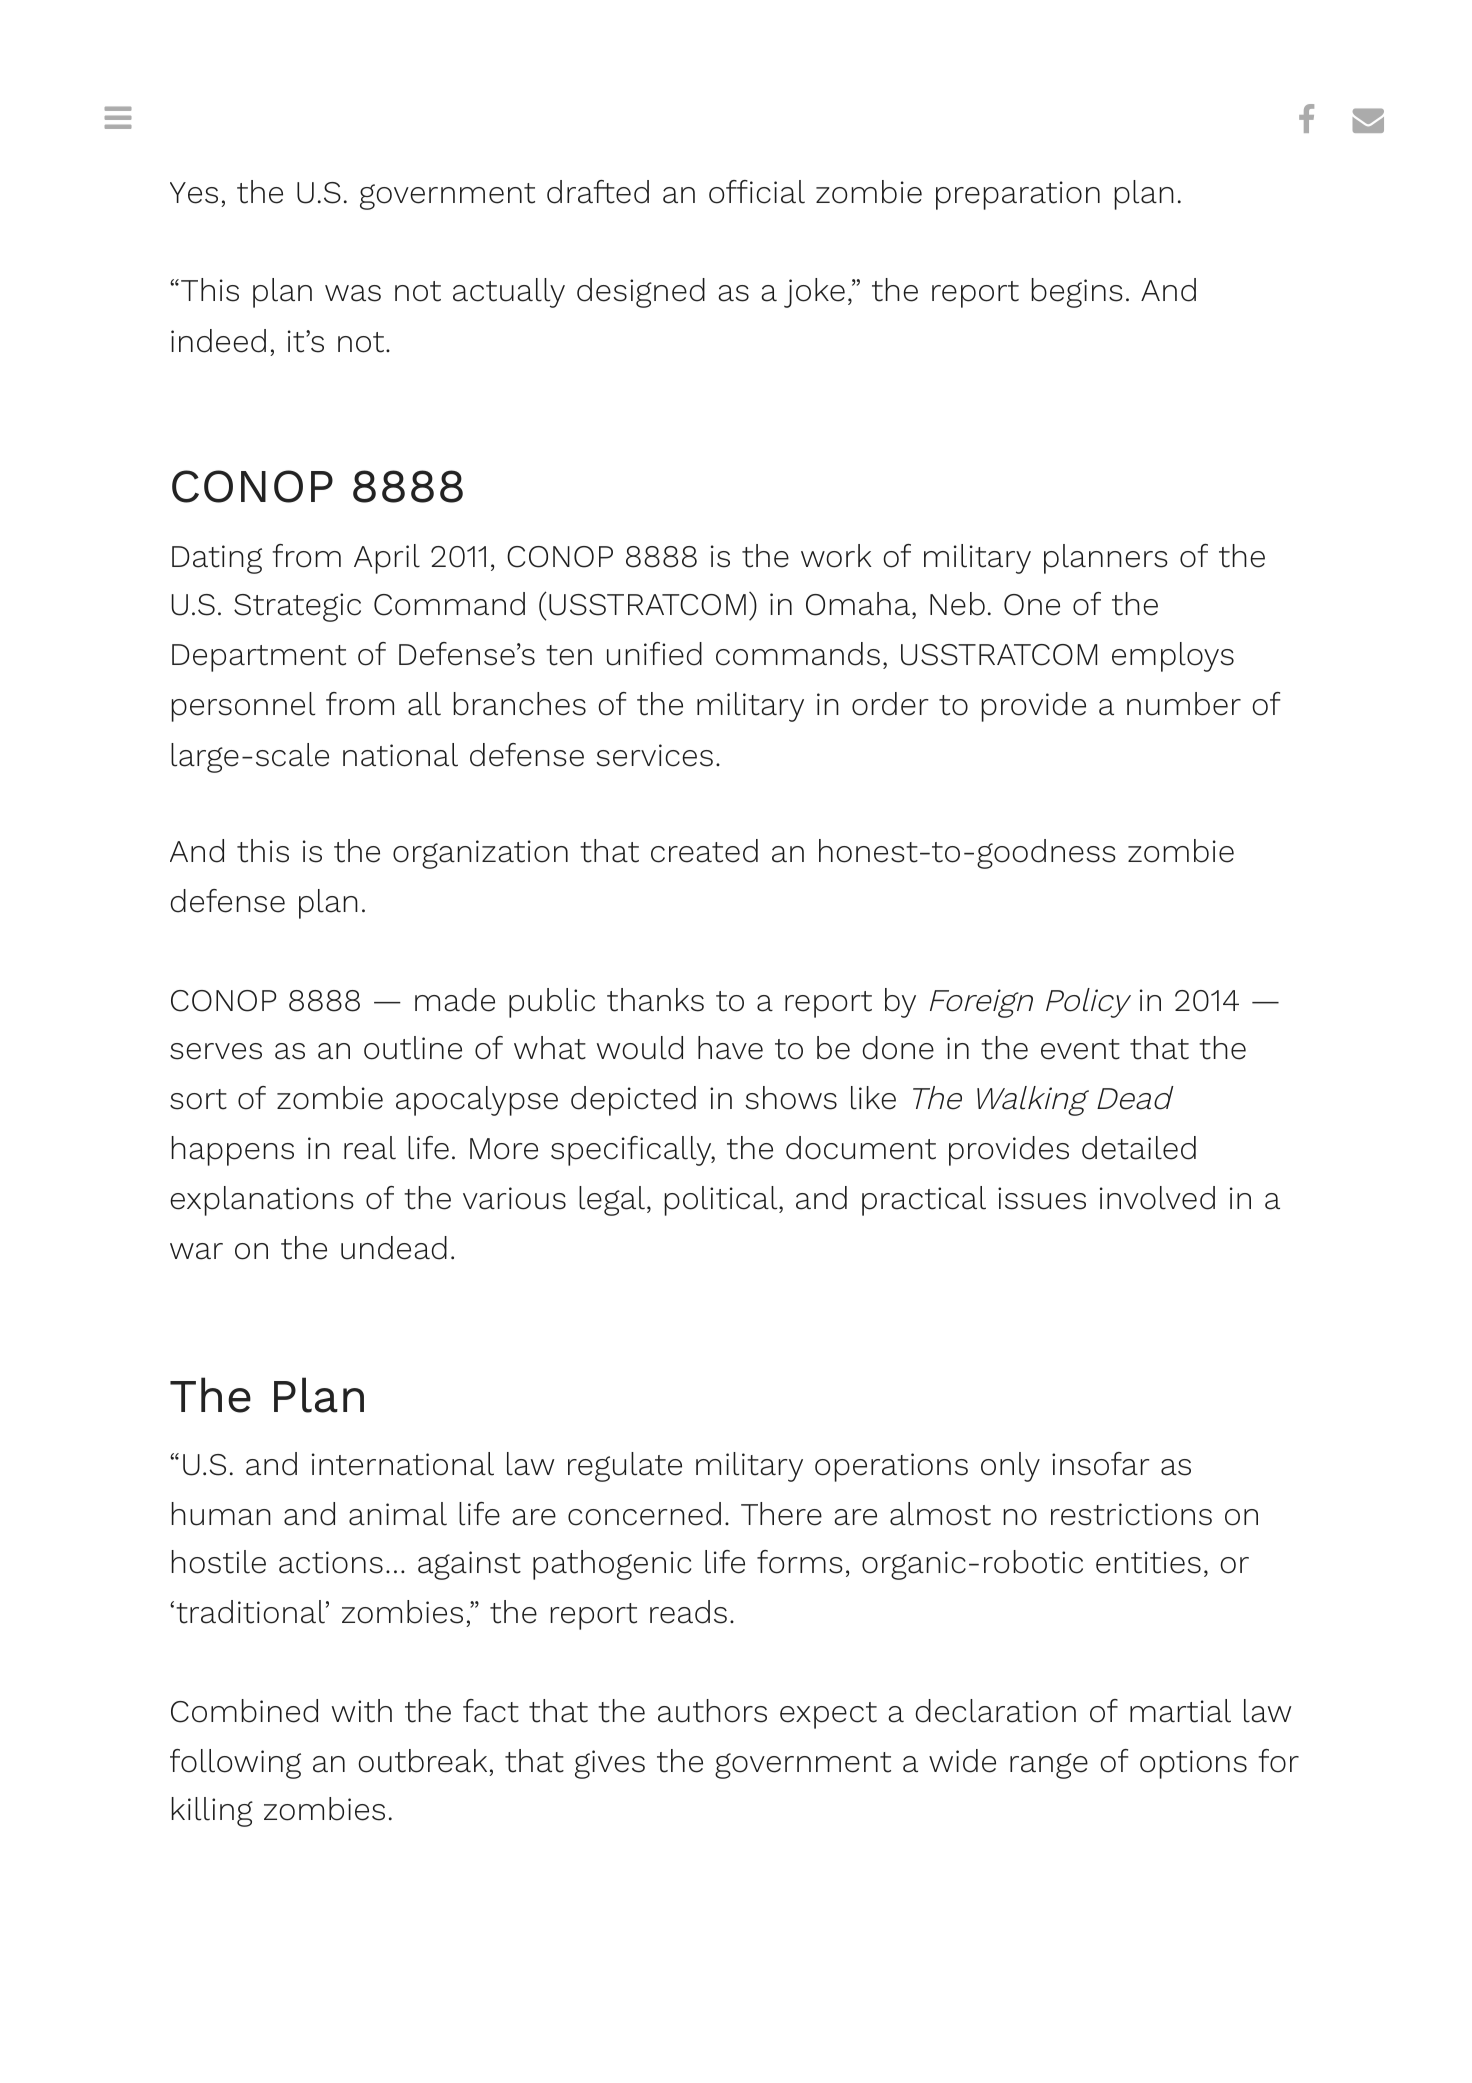 The image size is (1472, 2083). I want to click on outline, so click(413, 1048).
